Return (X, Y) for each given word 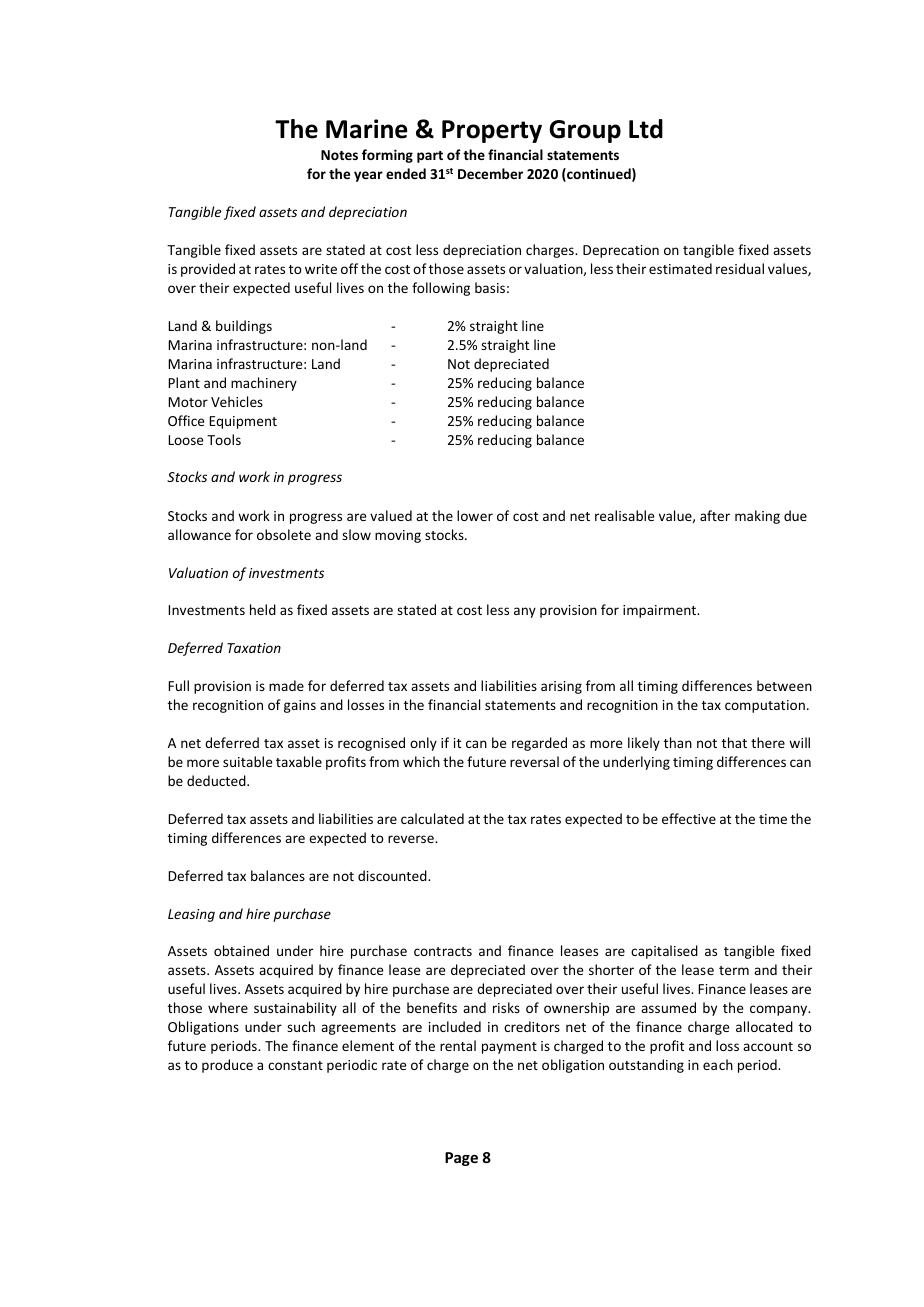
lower (475, 515)
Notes (339, 155)
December (490, 173)
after (715, 515)
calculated (432, 818)
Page (461, 1159)
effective (689, 818)
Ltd (646, 129)
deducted (217, 780)
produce (227, 1066)
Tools (224, 439)
